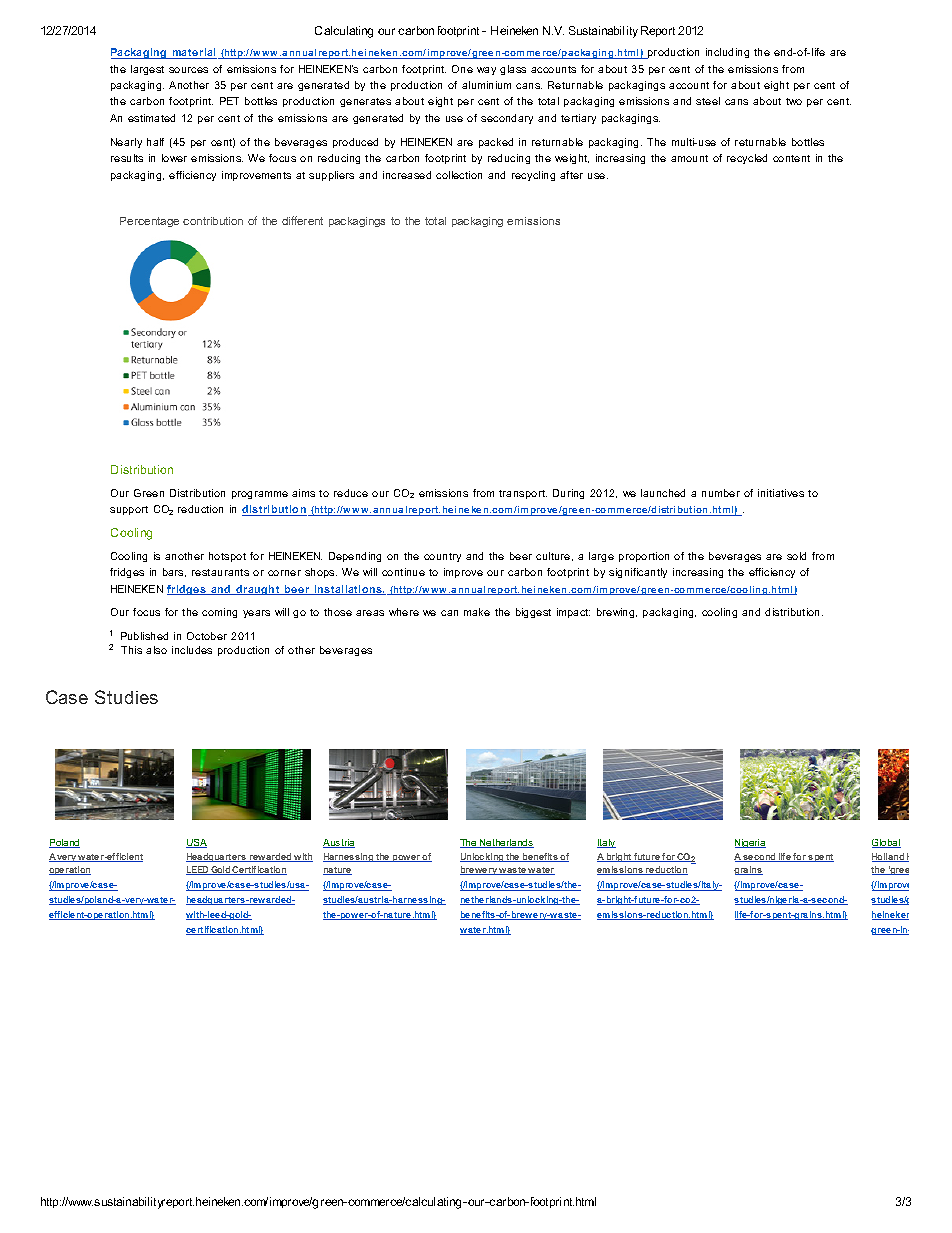  I want to click on transport, so click(523, 494).
